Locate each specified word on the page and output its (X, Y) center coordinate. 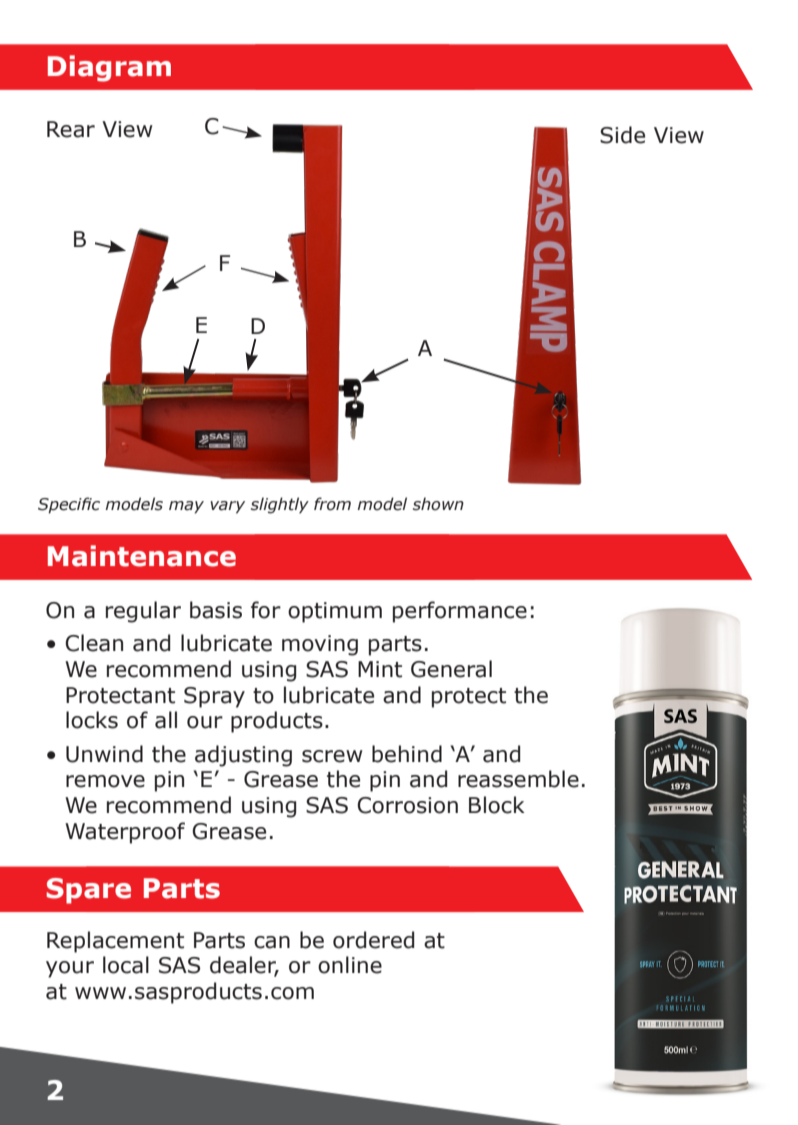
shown (438, 504)
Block (497, 805)
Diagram (109, 68)
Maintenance (142, 556)
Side (622, 135)
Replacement (115, 942)
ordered (373, 940)
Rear (71, 129)
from (332, 504)
